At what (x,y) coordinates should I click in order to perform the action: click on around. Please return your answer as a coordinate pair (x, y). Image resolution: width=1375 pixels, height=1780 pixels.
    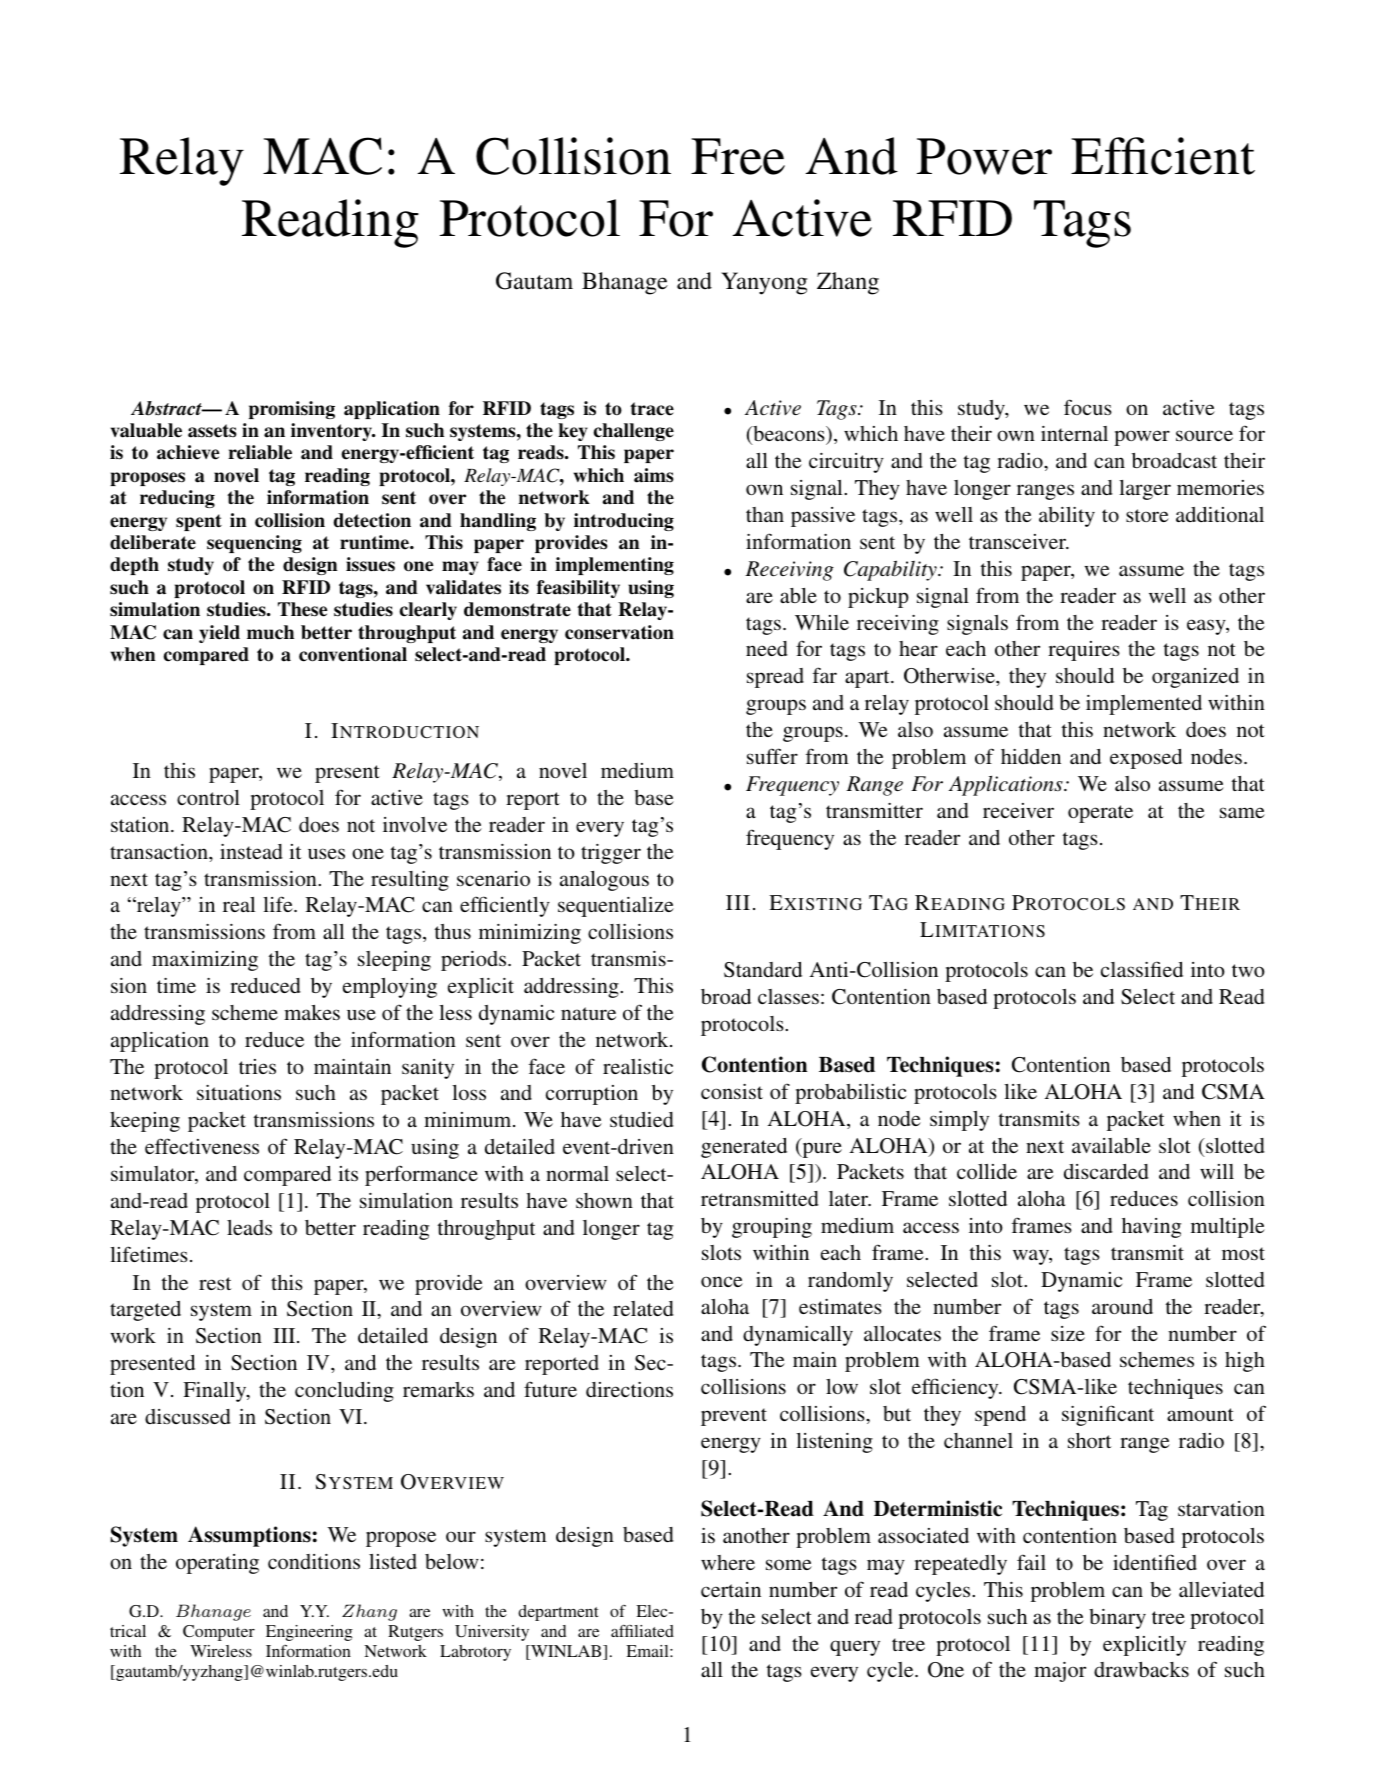
    Looking at the image, I should click on (1122, 1306).
